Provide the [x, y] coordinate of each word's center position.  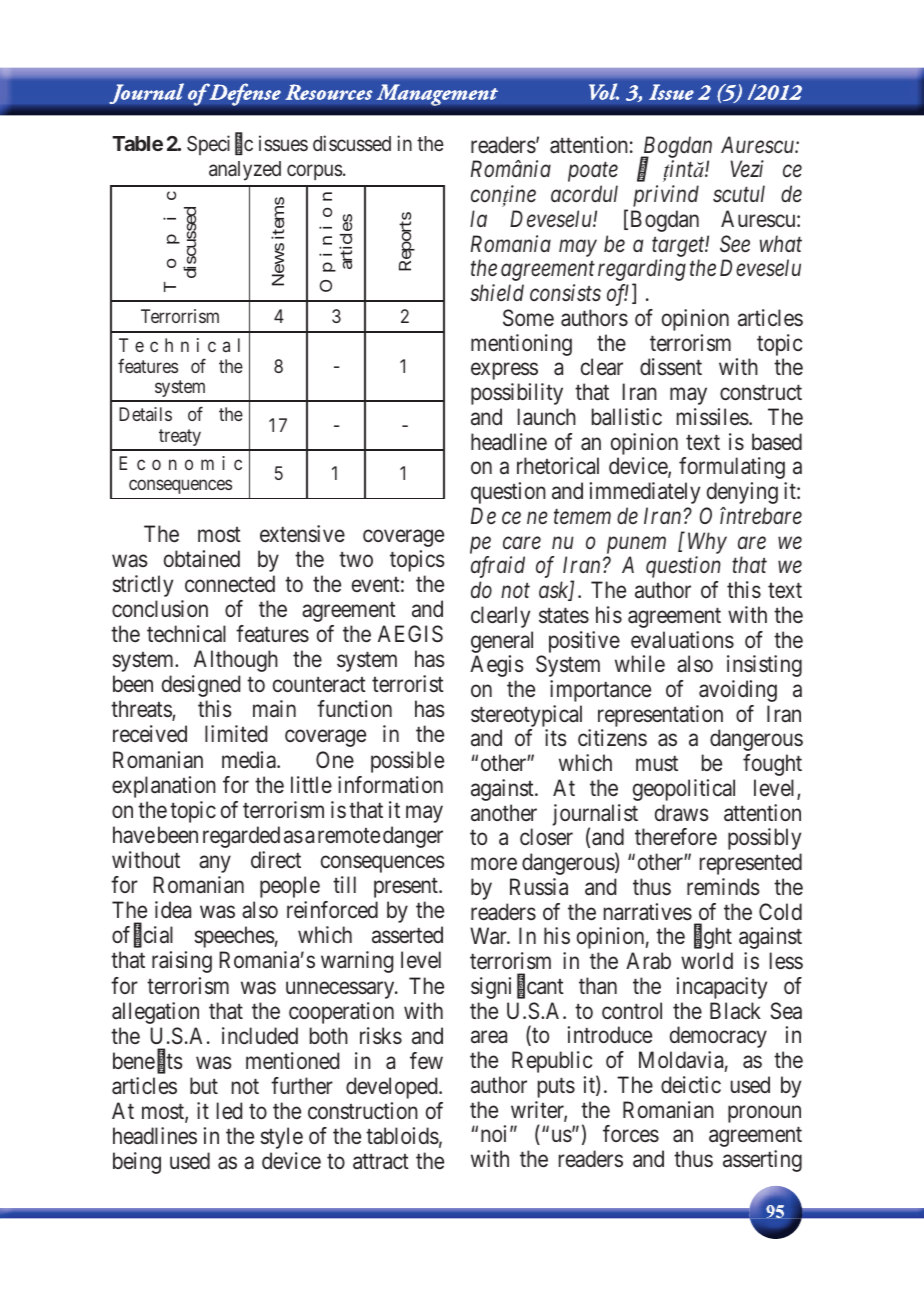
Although [236, 661]
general [502, 642]
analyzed [245, 171]
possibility [517, 394]
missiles [713, 416]
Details [145, 414]
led [229, 1110]
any [215, 864]
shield [497, 292]
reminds [723, 886]
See [735, 244]
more [494, 864]
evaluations [682, 640]
